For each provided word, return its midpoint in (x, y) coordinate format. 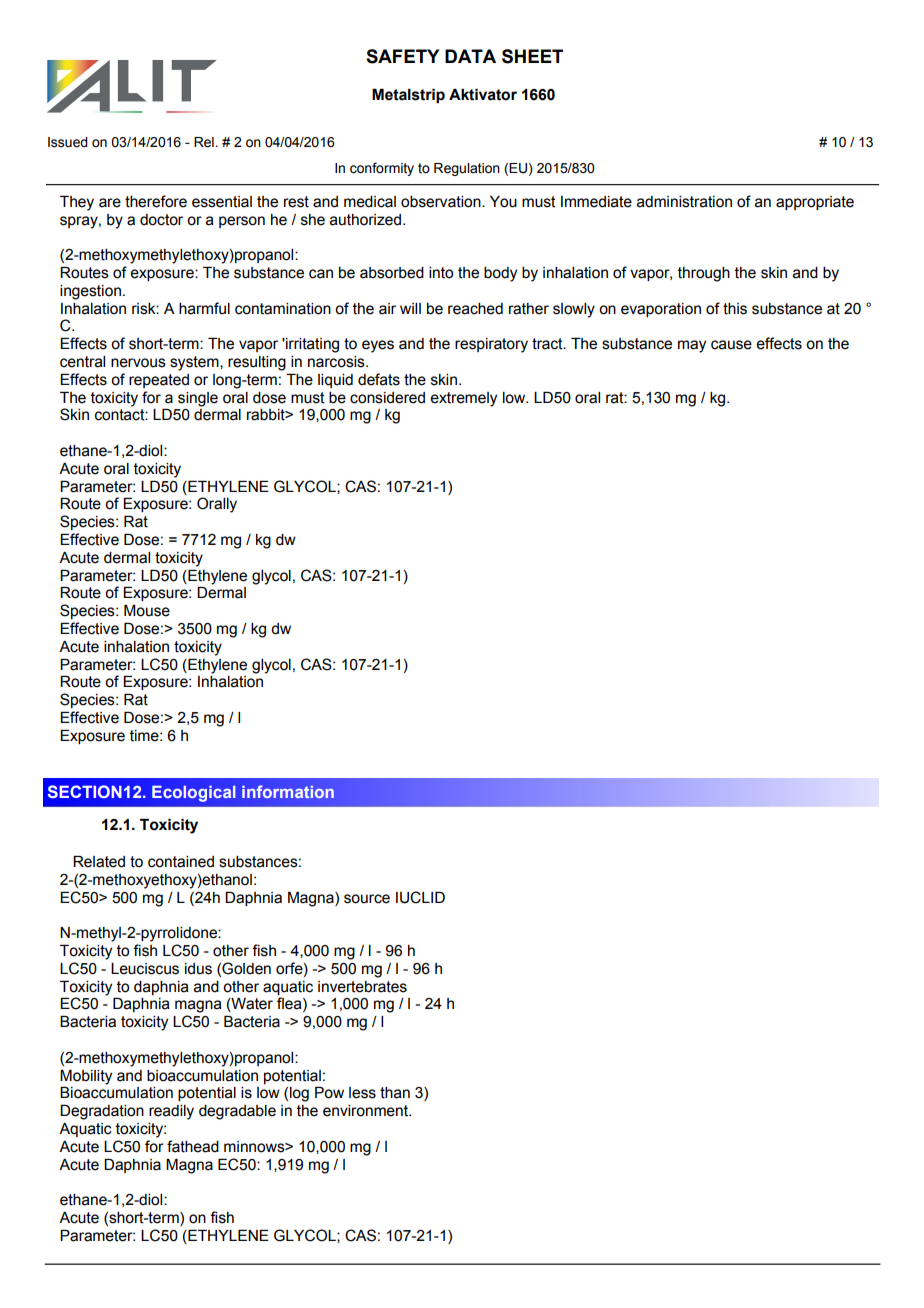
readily (171, 1112)
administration (684, 202)
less (362, 1093)
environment (367, 1111)
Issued (68, 142)
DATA (470, 56)
